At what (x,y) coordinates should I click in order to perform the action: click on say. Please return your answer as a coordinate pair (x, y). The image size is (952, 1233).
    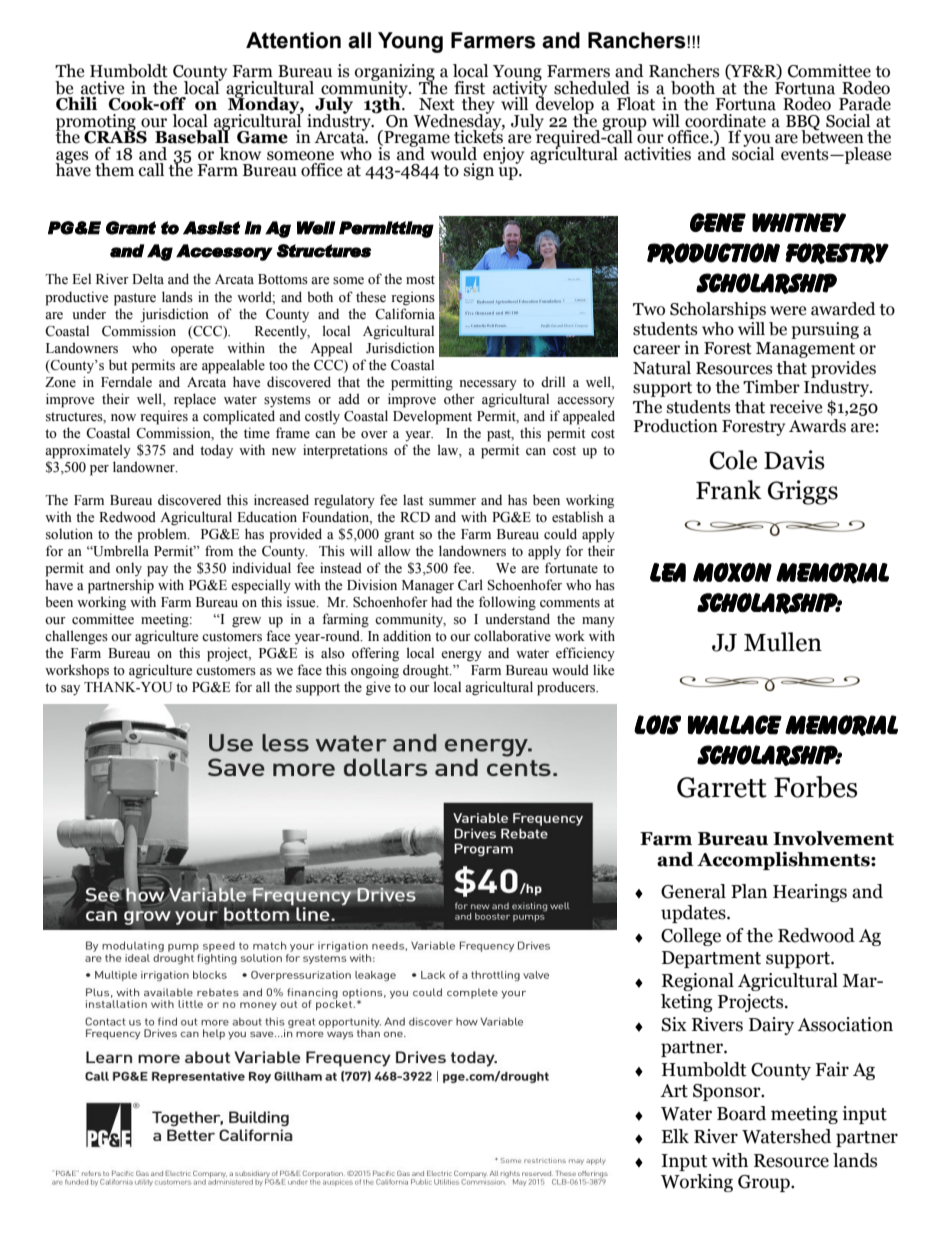
    Looking at the image, I should click on (70, 690).
